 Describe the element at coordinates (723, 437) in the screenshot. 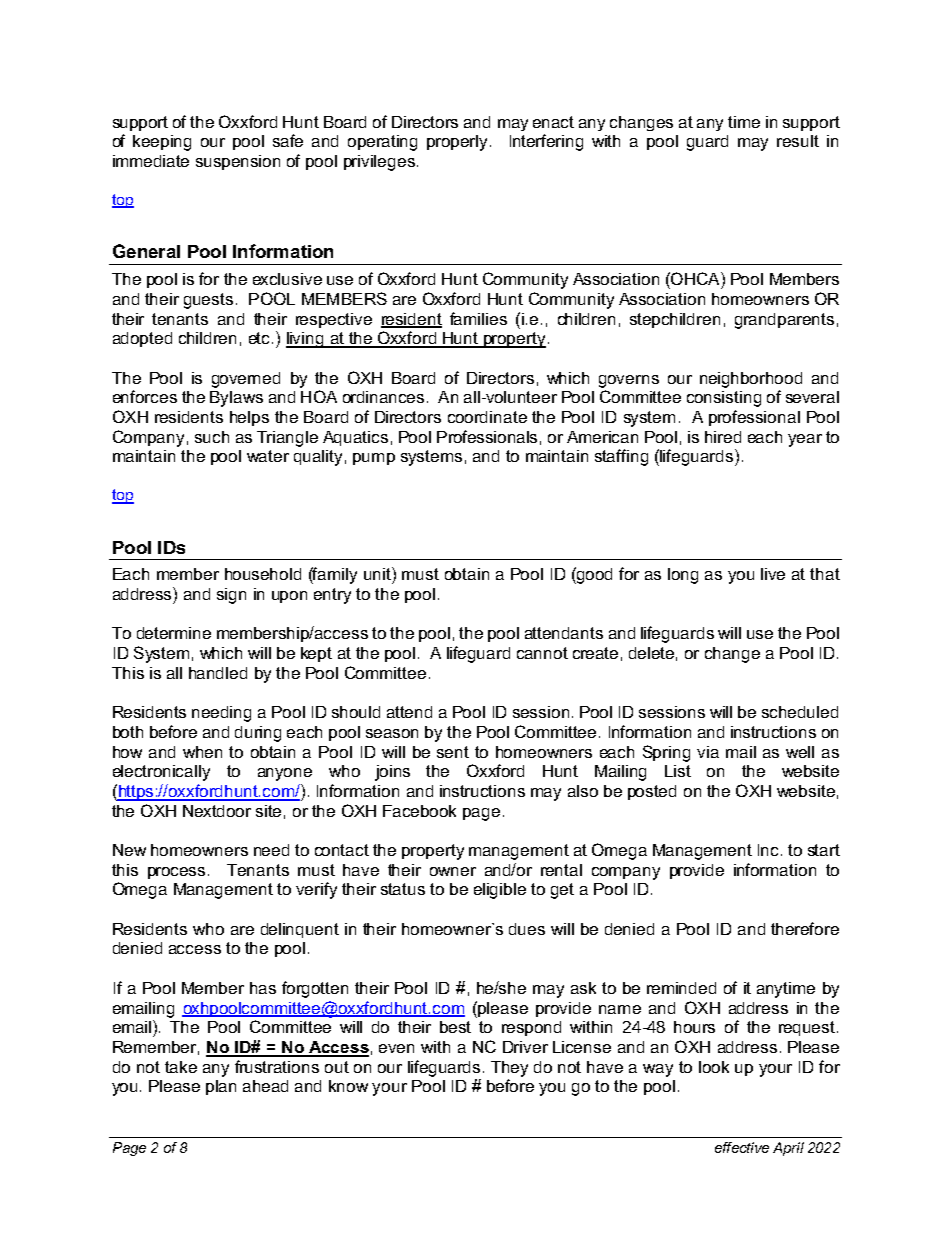

I see `hired` at that location.
